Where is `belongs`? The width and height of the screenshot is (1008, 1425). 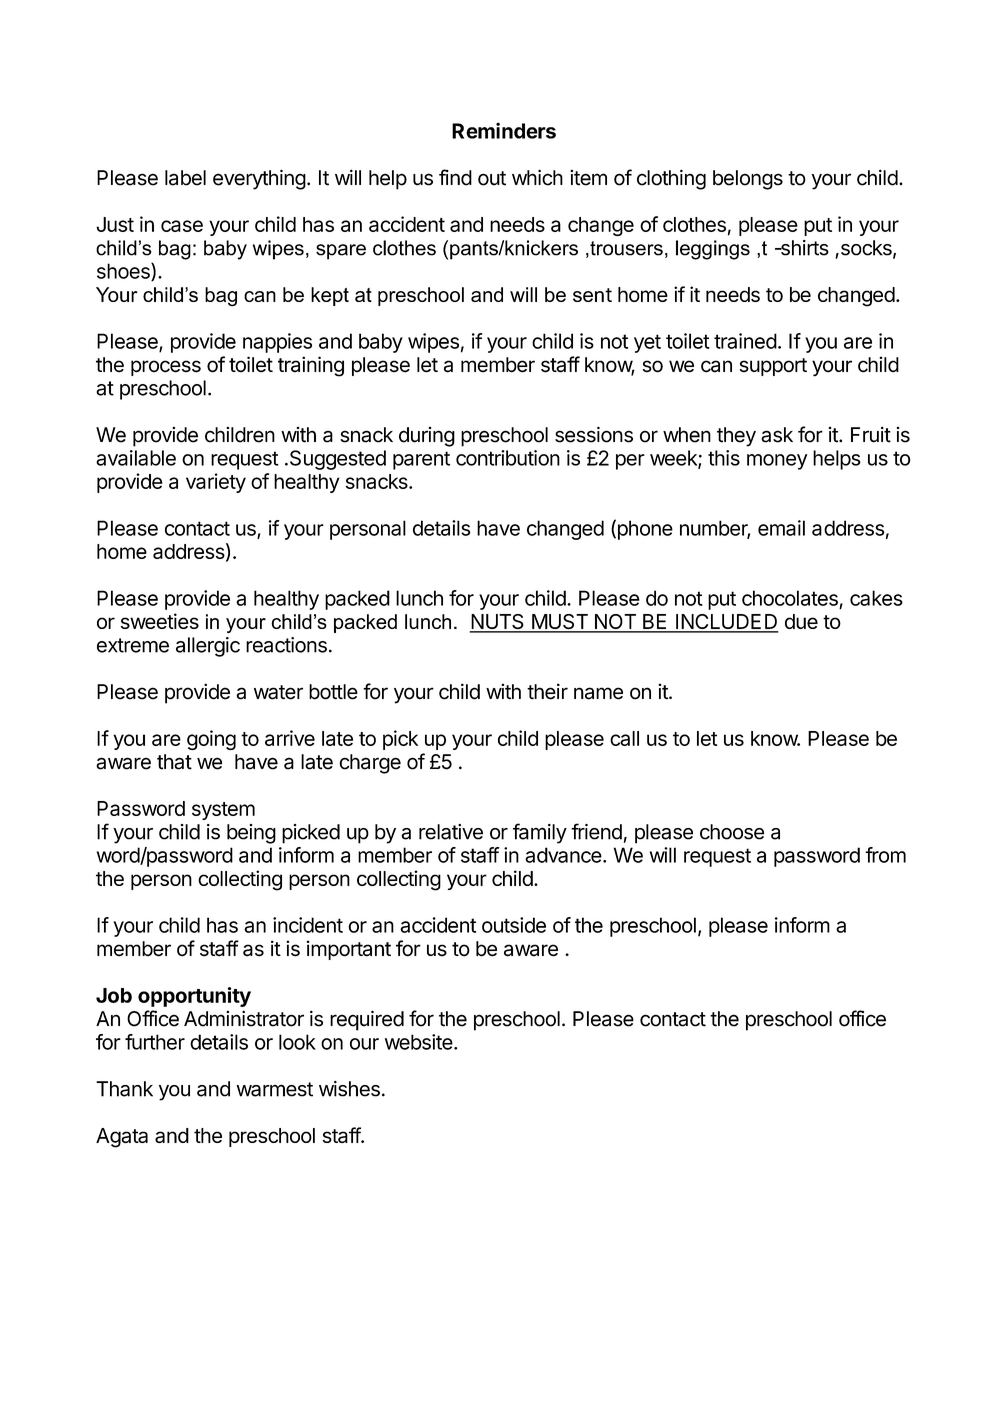
belongs is located at coordinates (748, 180).
